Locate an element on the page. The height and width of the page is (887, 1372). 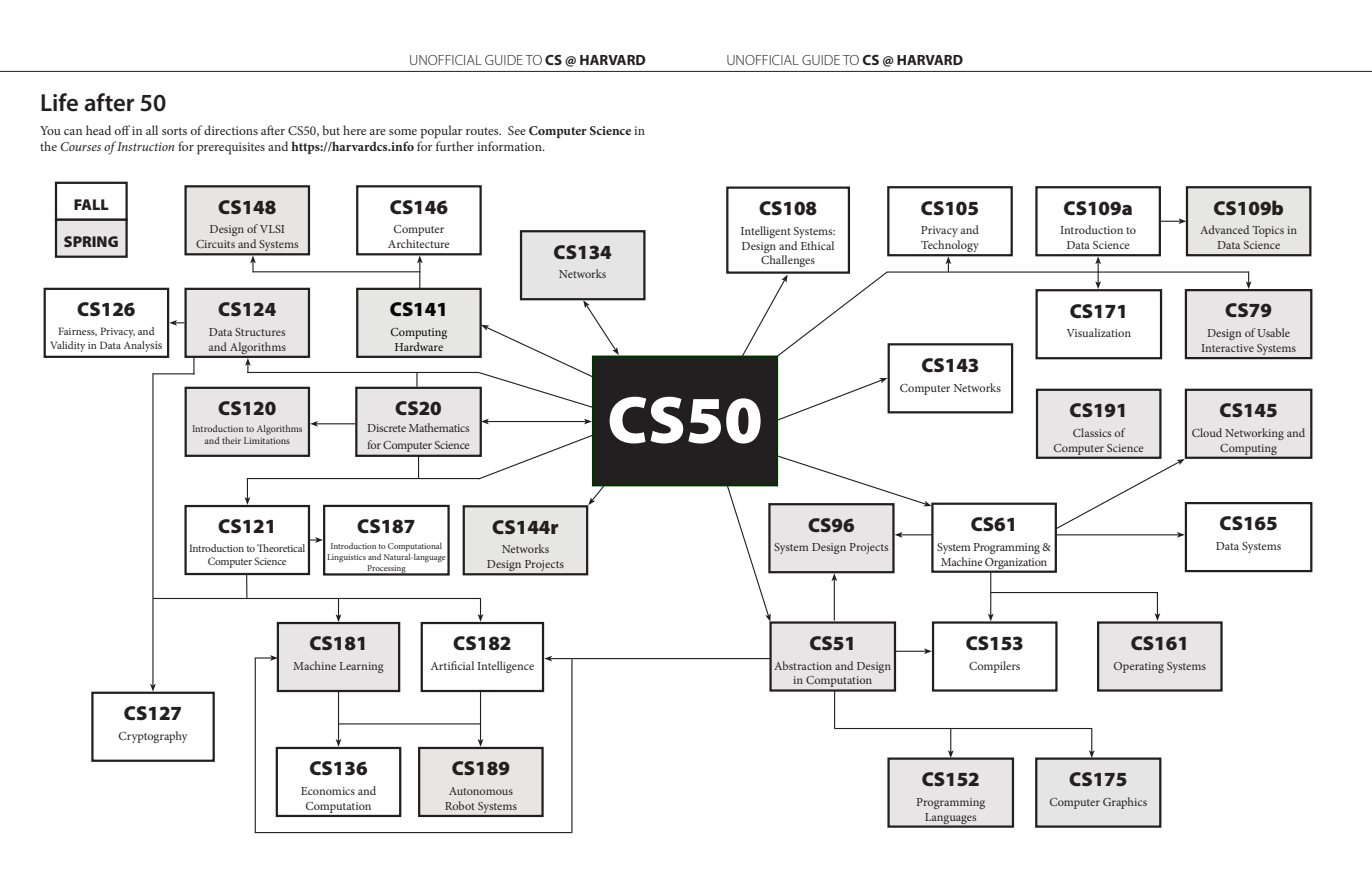
Abstraction is located at coordinates (803, 665).
